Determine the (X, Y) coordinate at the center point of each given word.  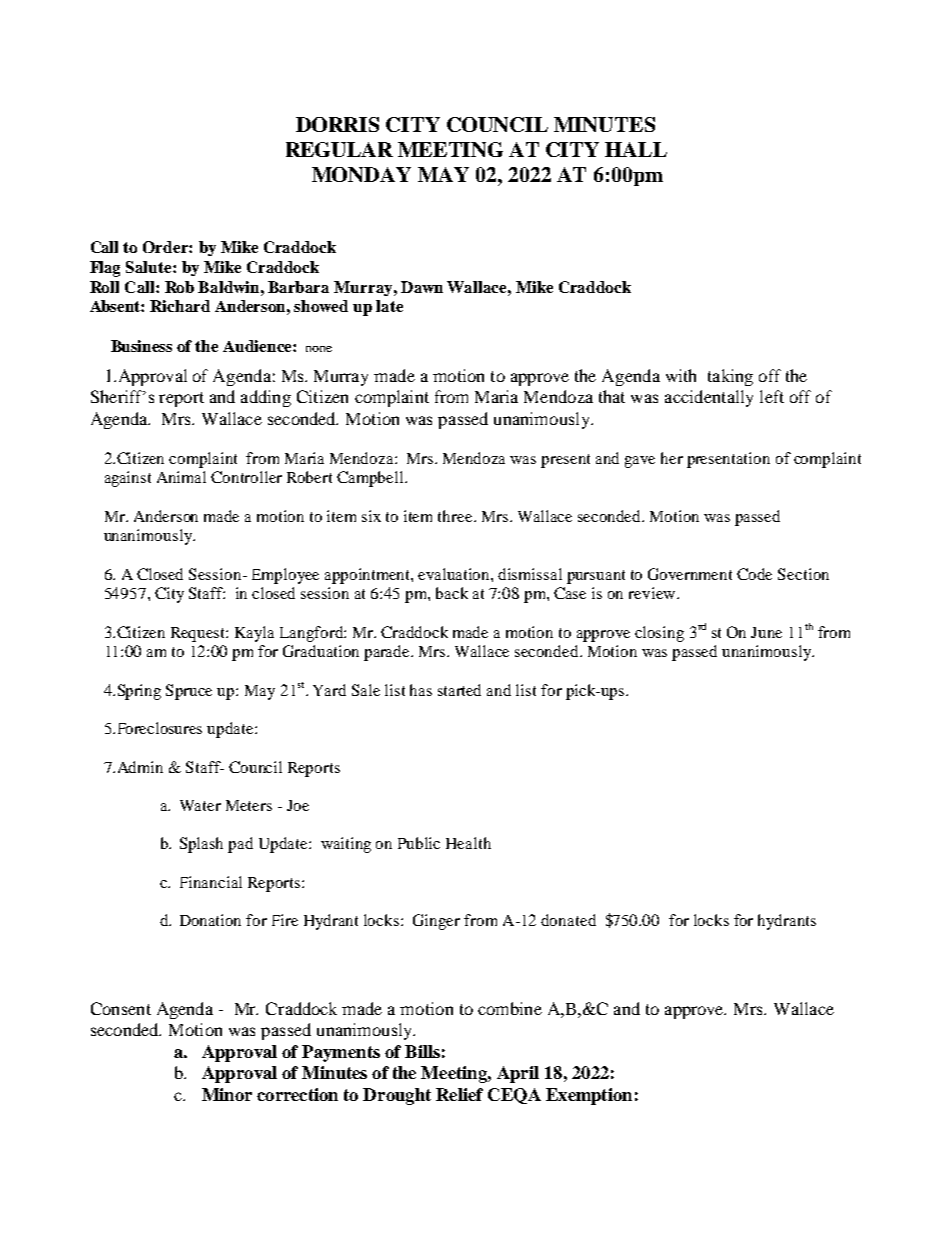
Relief (459, 1094)
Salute (150, 267)
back (452, 593)
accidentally (709, 398)
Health (468, 843)
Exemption (589, 1096)
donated (568, 920)
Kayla (254, 634)
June (766, 632)
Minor (227, 1094)
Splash (201, 845)
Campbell (371, 479)
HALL (636, 149)
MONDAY (361, 174)
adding (266, 398)
